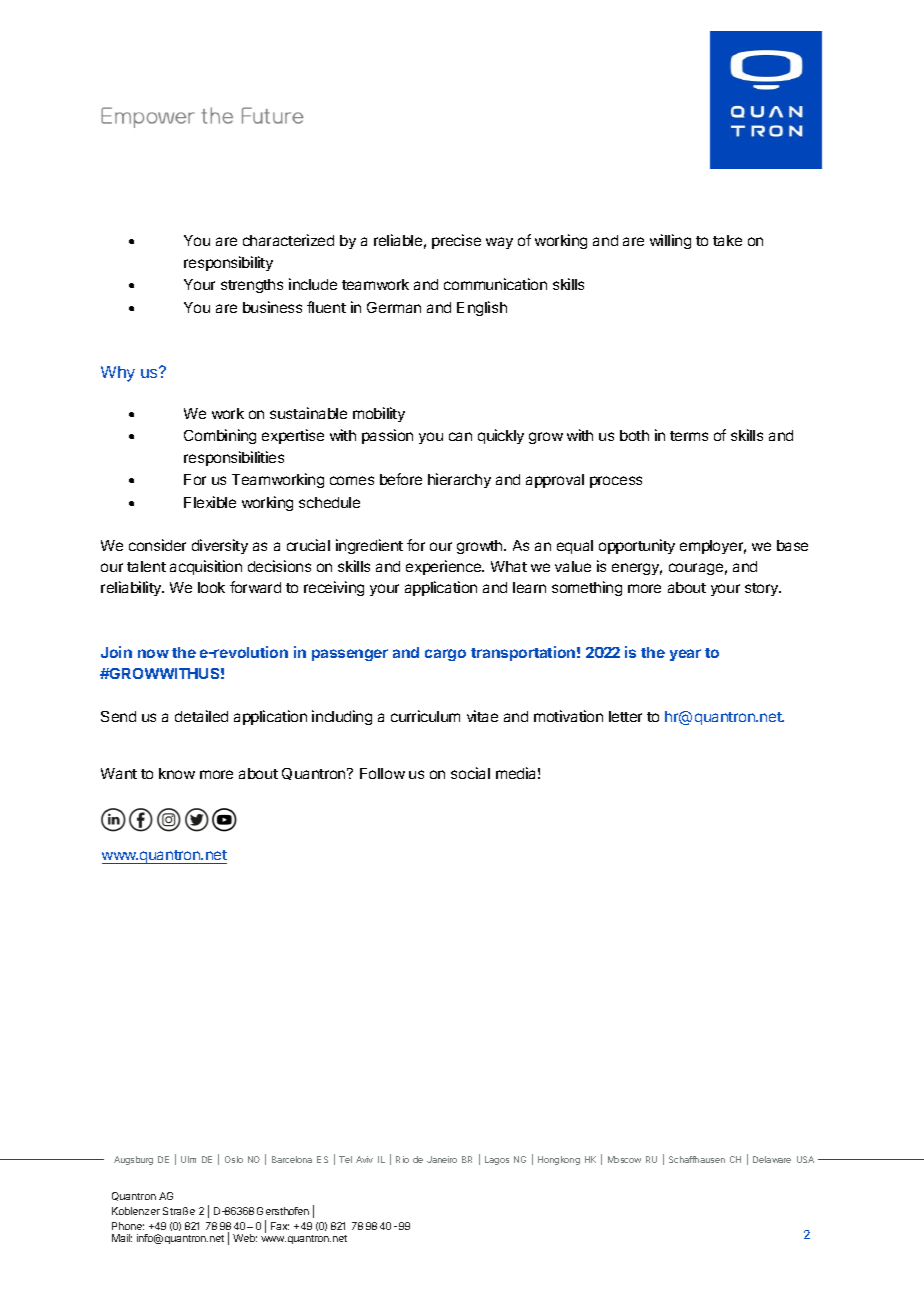 The width and height of the screenshot is (924, 1307). Describe the element at coordinates (727, 240) in the screenshot. I see `take` at that location.
